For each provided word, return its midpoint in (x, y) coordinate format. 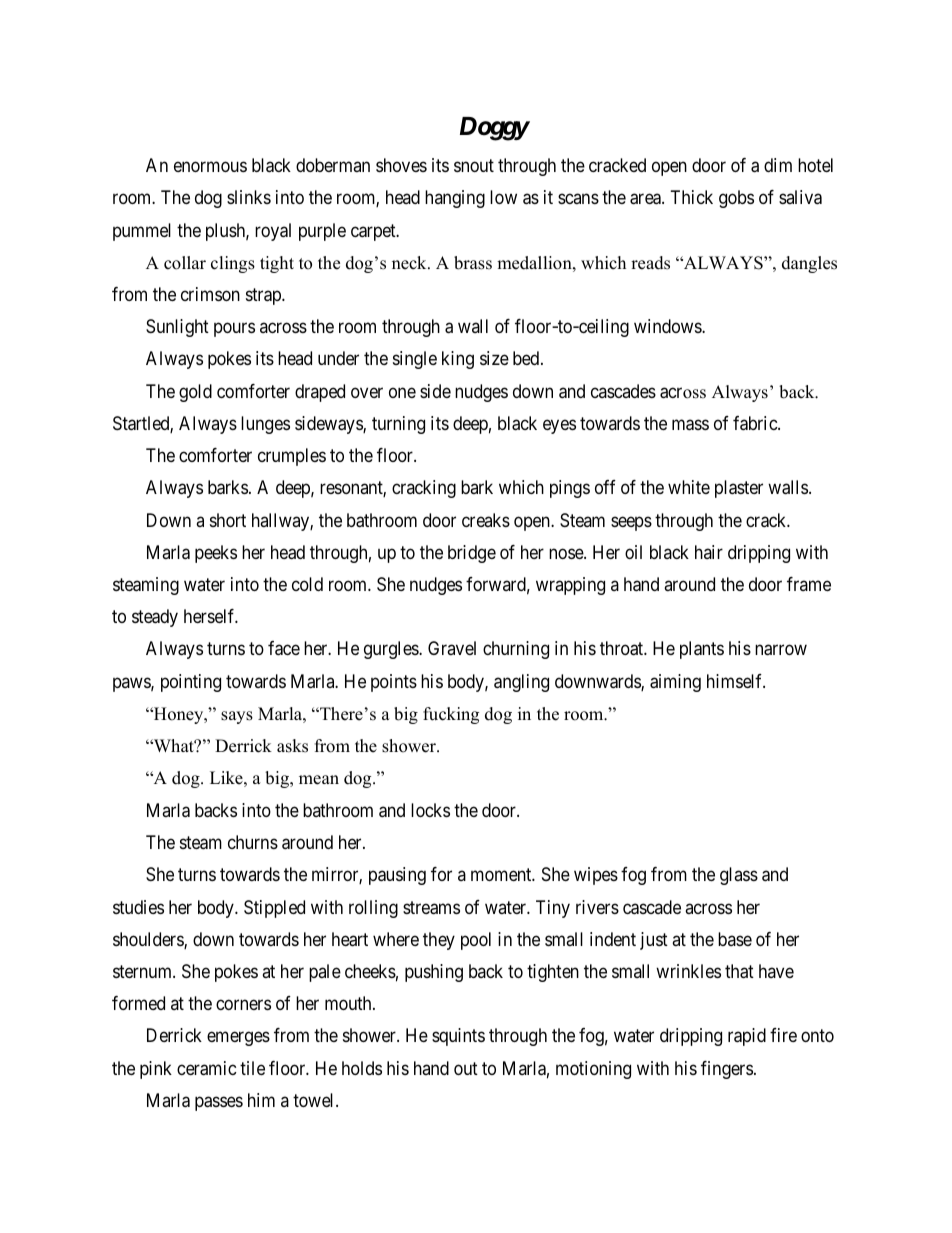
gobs (736, 199)
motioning (593, 1070)
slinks (249, 197)
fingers (727, 1070)
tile (252, 1068)
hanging (455, 199)
